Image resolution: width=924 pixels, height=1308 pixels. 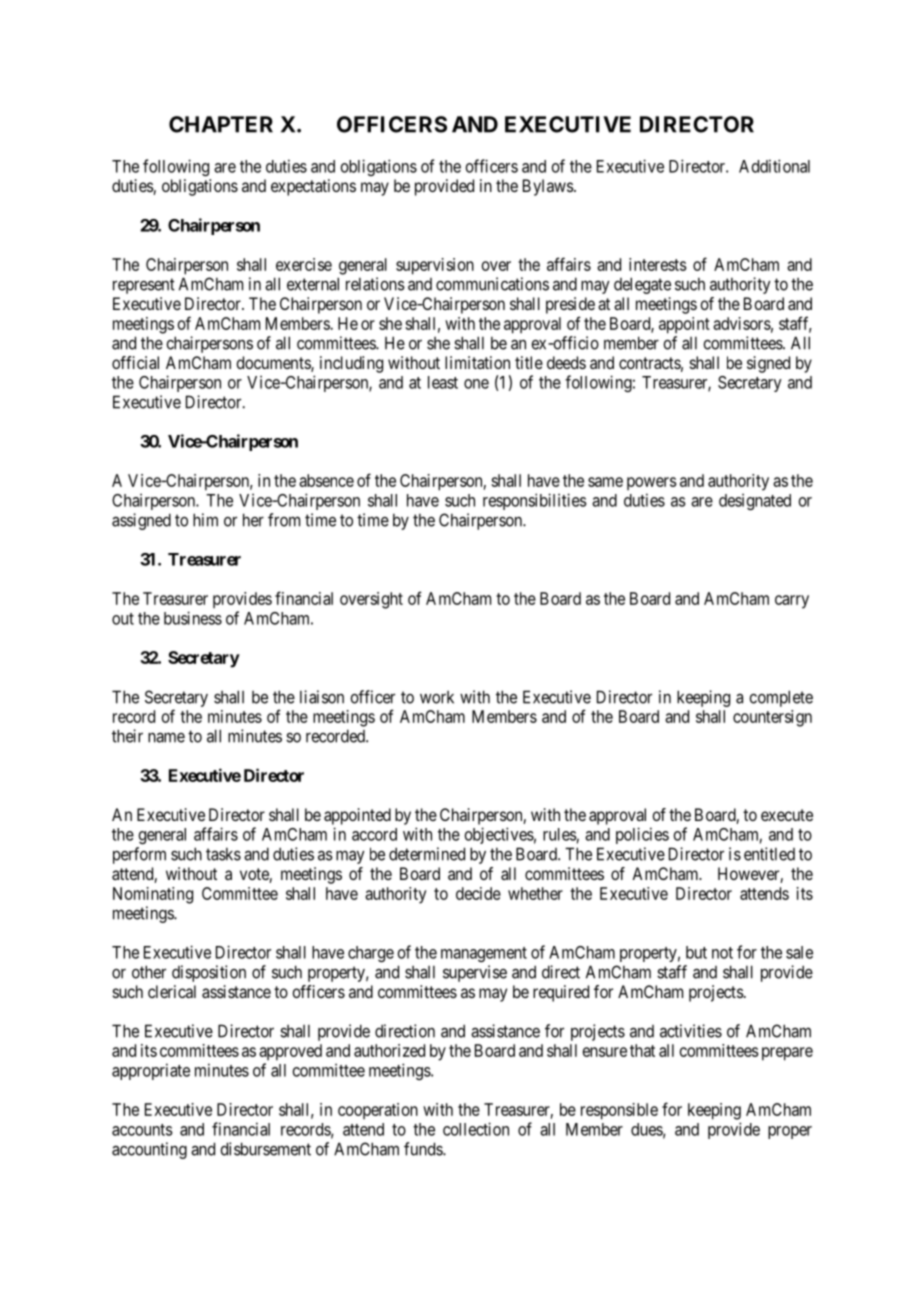 I want to click on work, so click(x=437, y=697).
